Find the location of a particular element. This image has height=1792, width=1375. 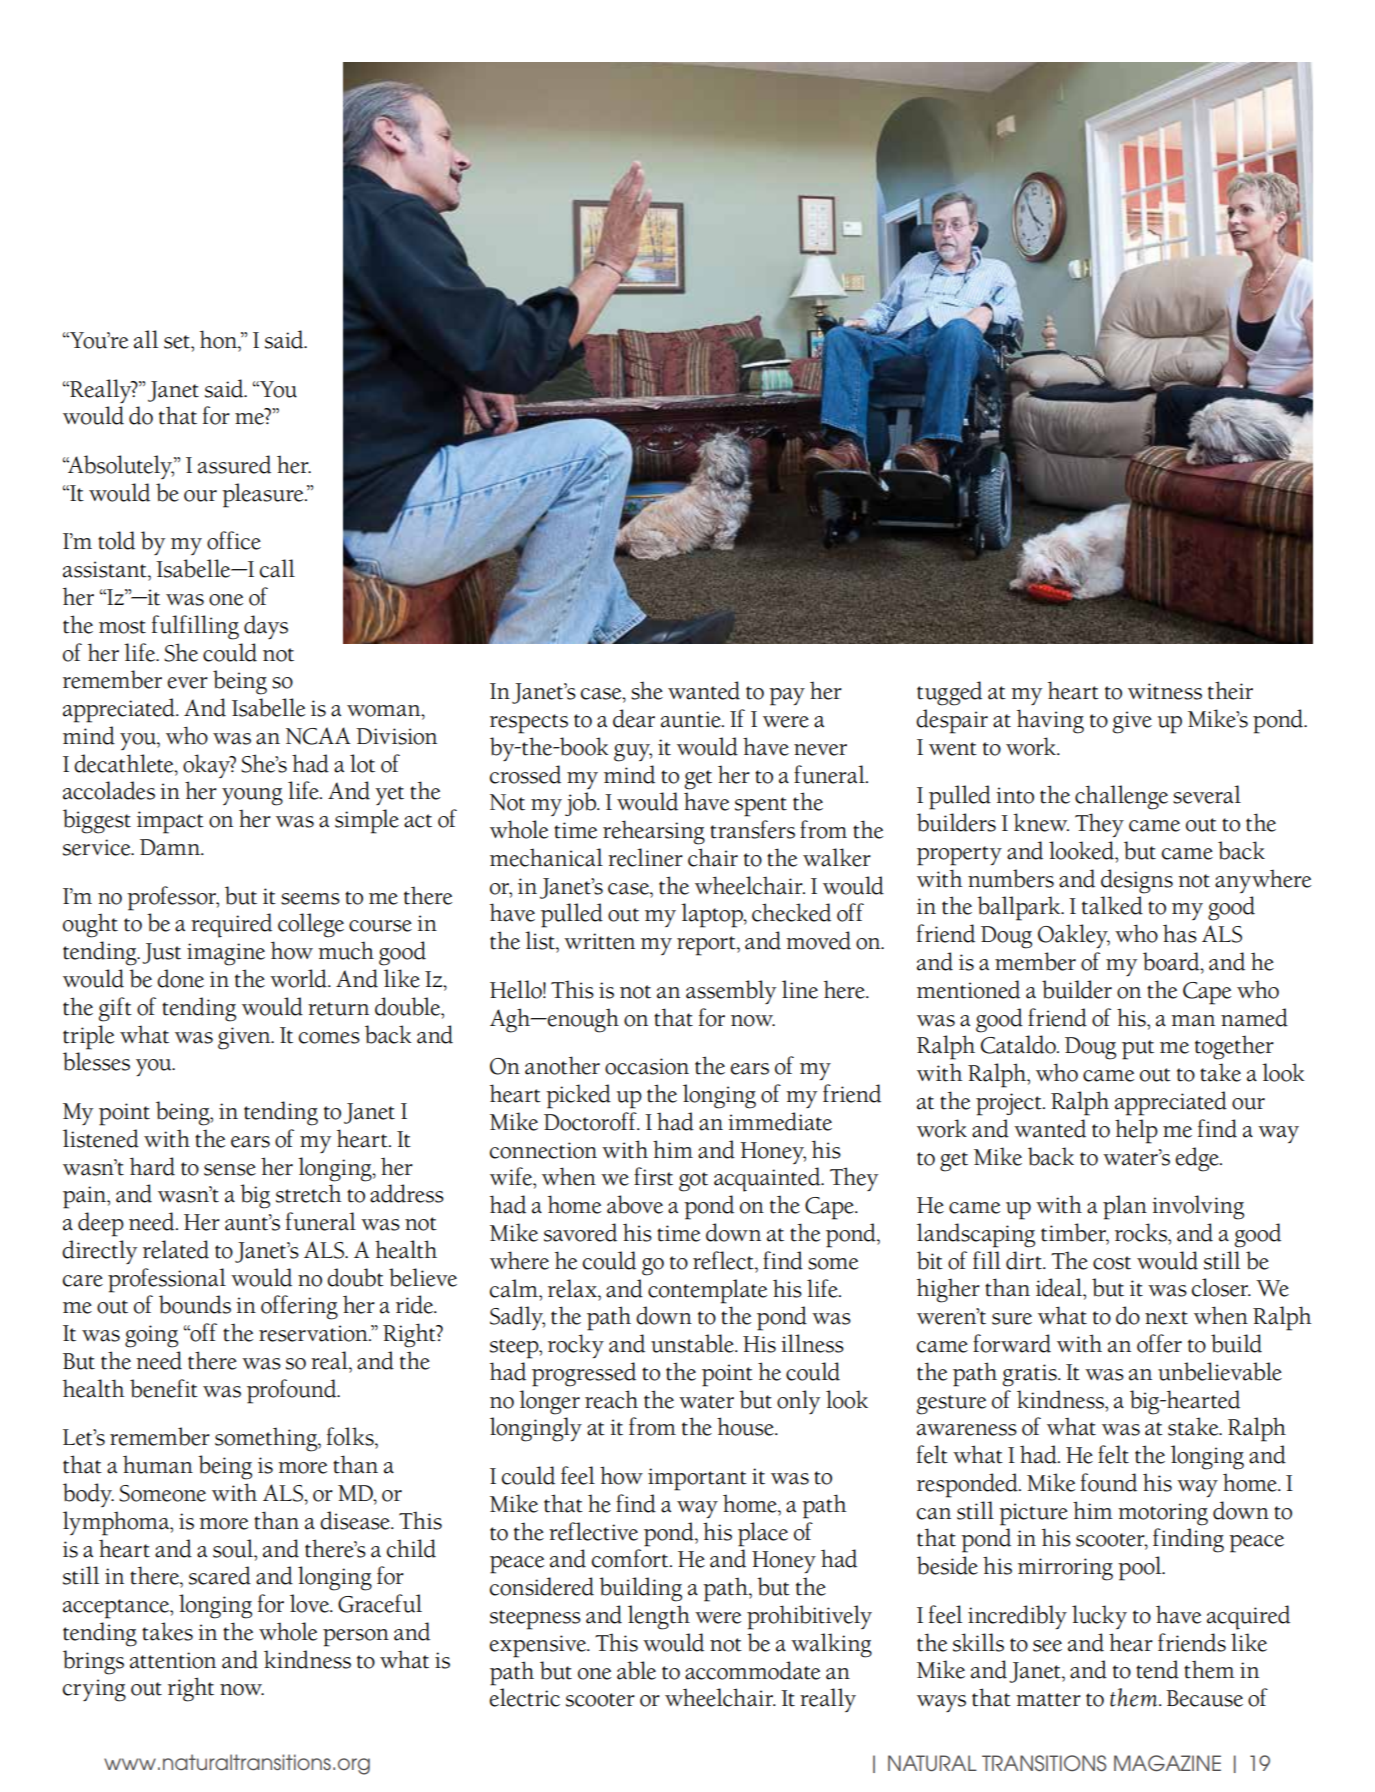

attention is located at coordinates (173, 1660).
